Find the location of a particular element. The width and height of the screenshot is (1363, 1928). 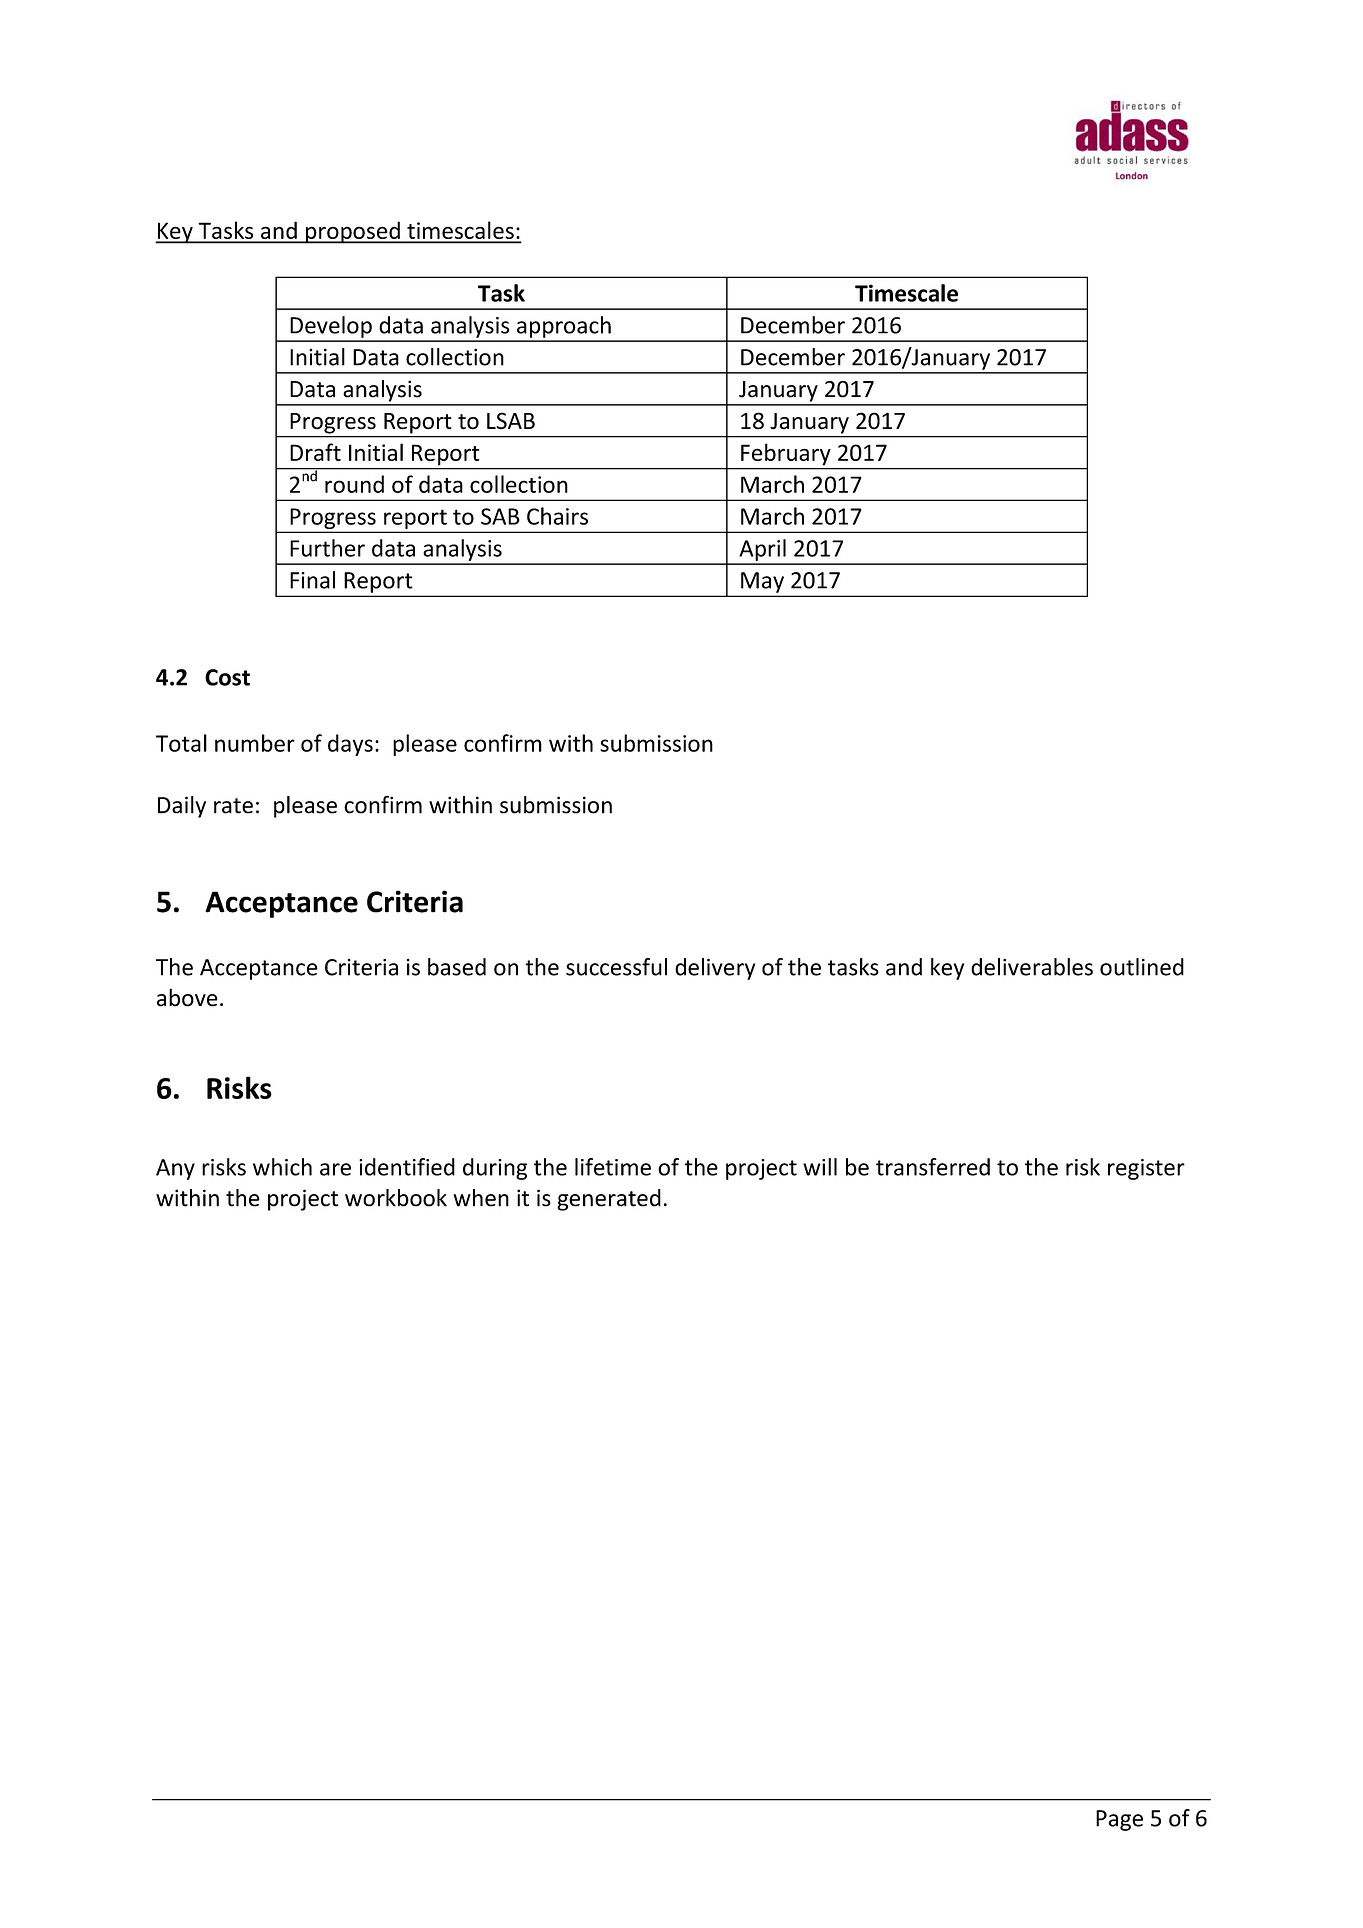

February is located at coordinates (786, 454).
